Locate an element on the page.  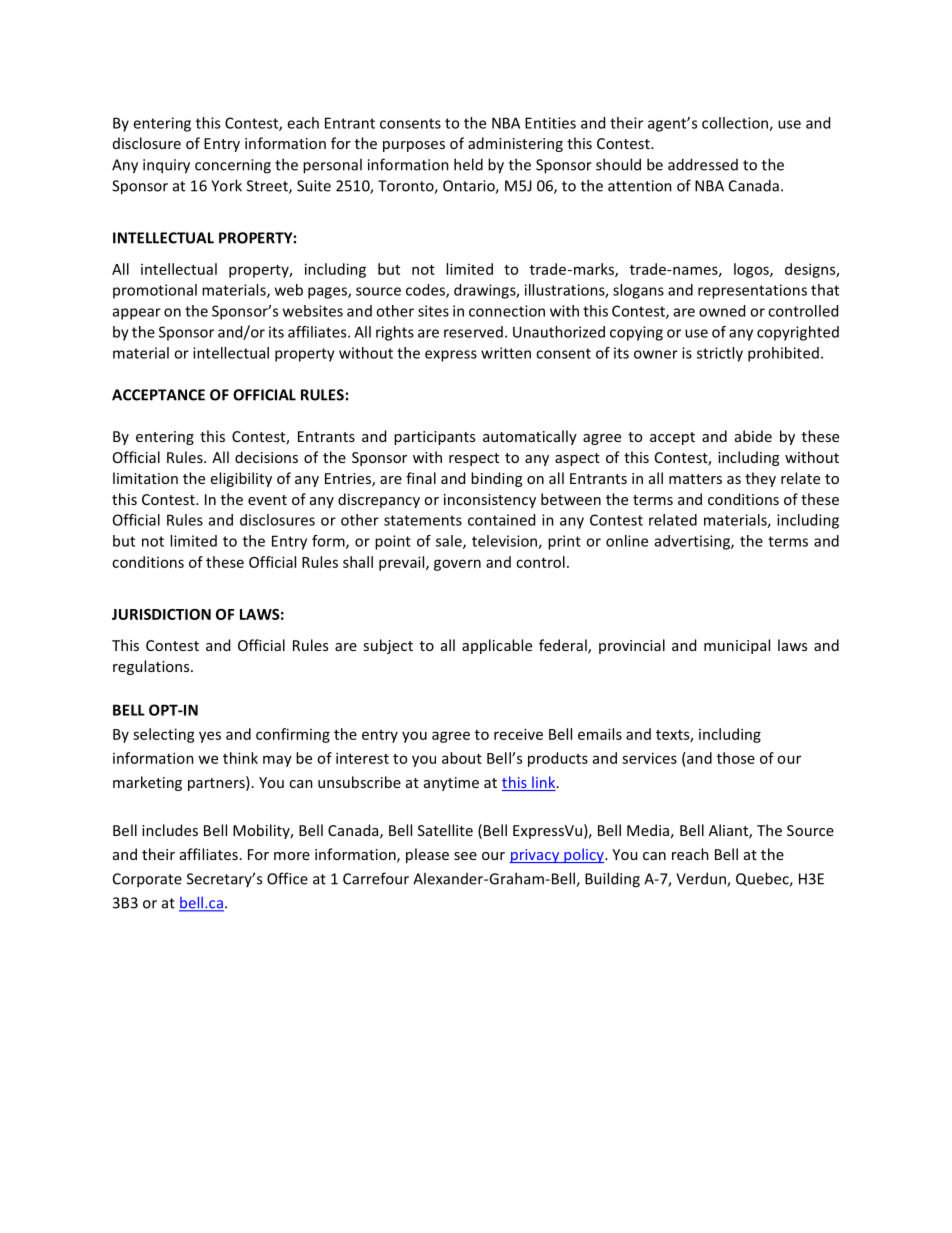
inconsistency is located at coordinates (490, 501).
